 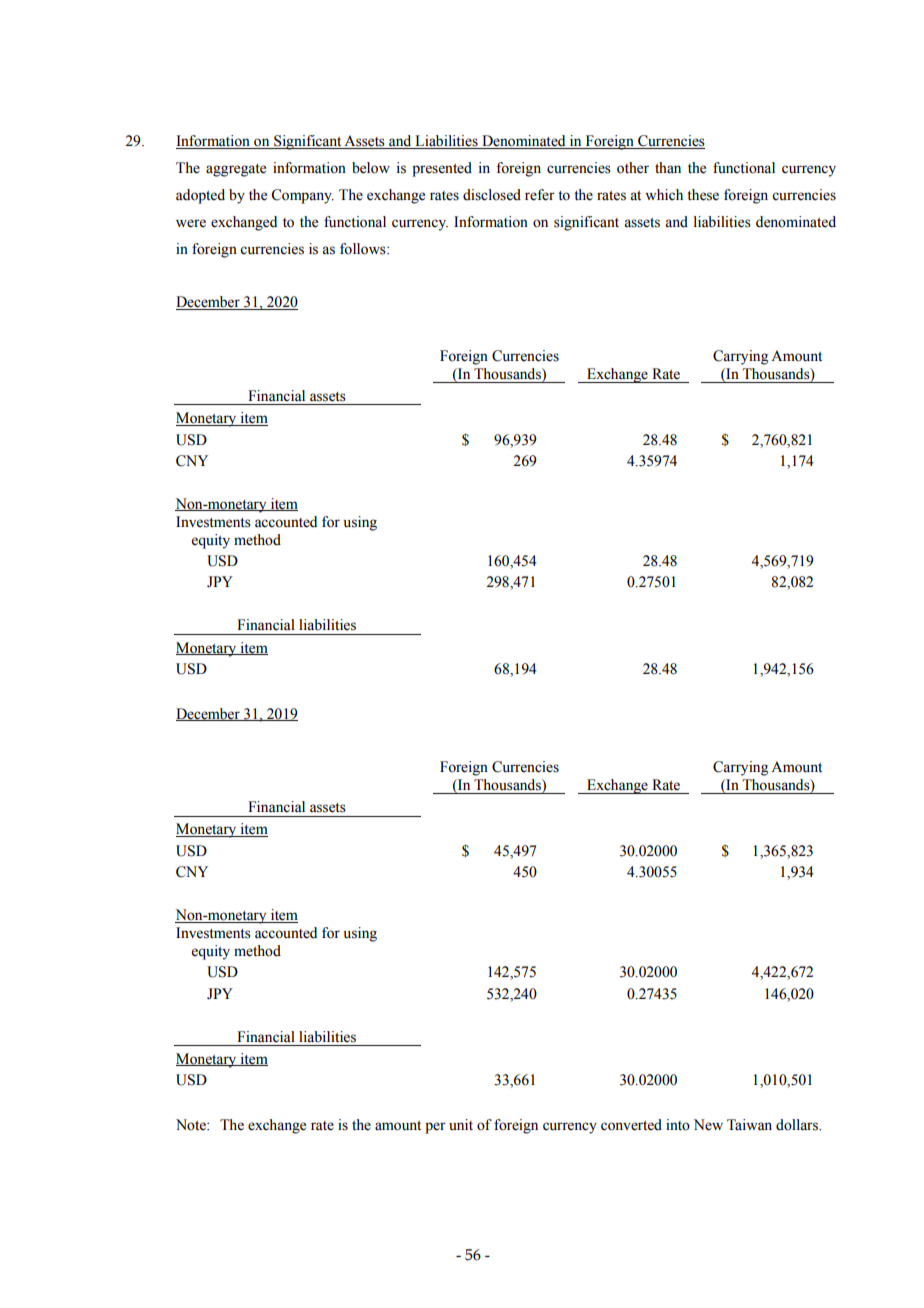 What do you see at coordinates (192, 1125) in the screenshot?
I see `Note` at bounding box center [192, 1125].
